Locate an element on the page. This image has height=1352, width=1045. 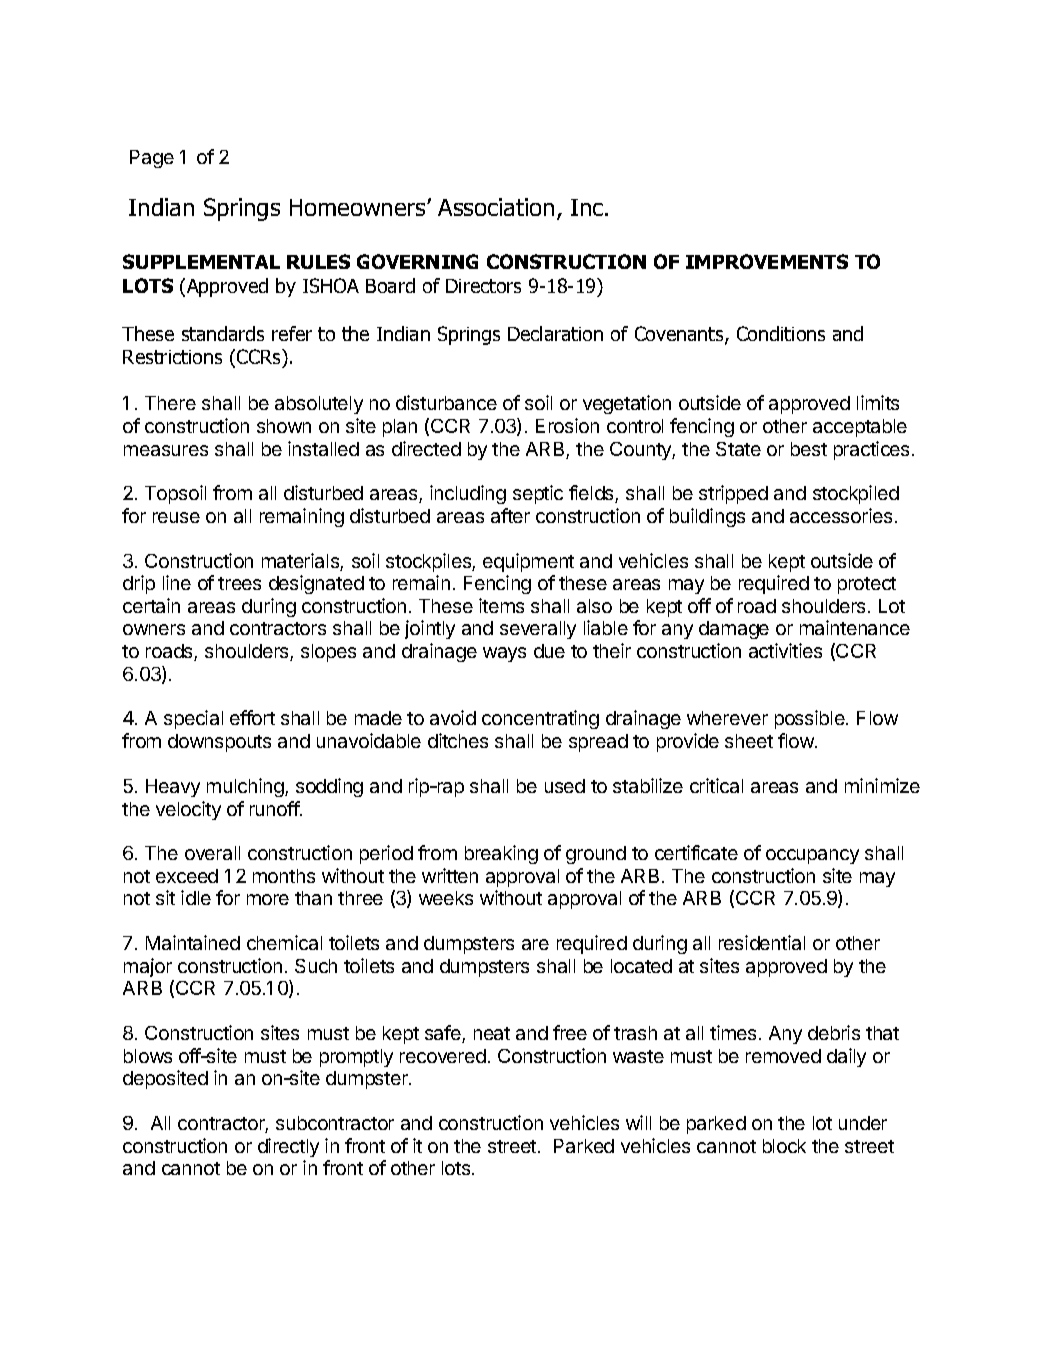
IMPROVEMENTS is located at coordinates (767, 261).
